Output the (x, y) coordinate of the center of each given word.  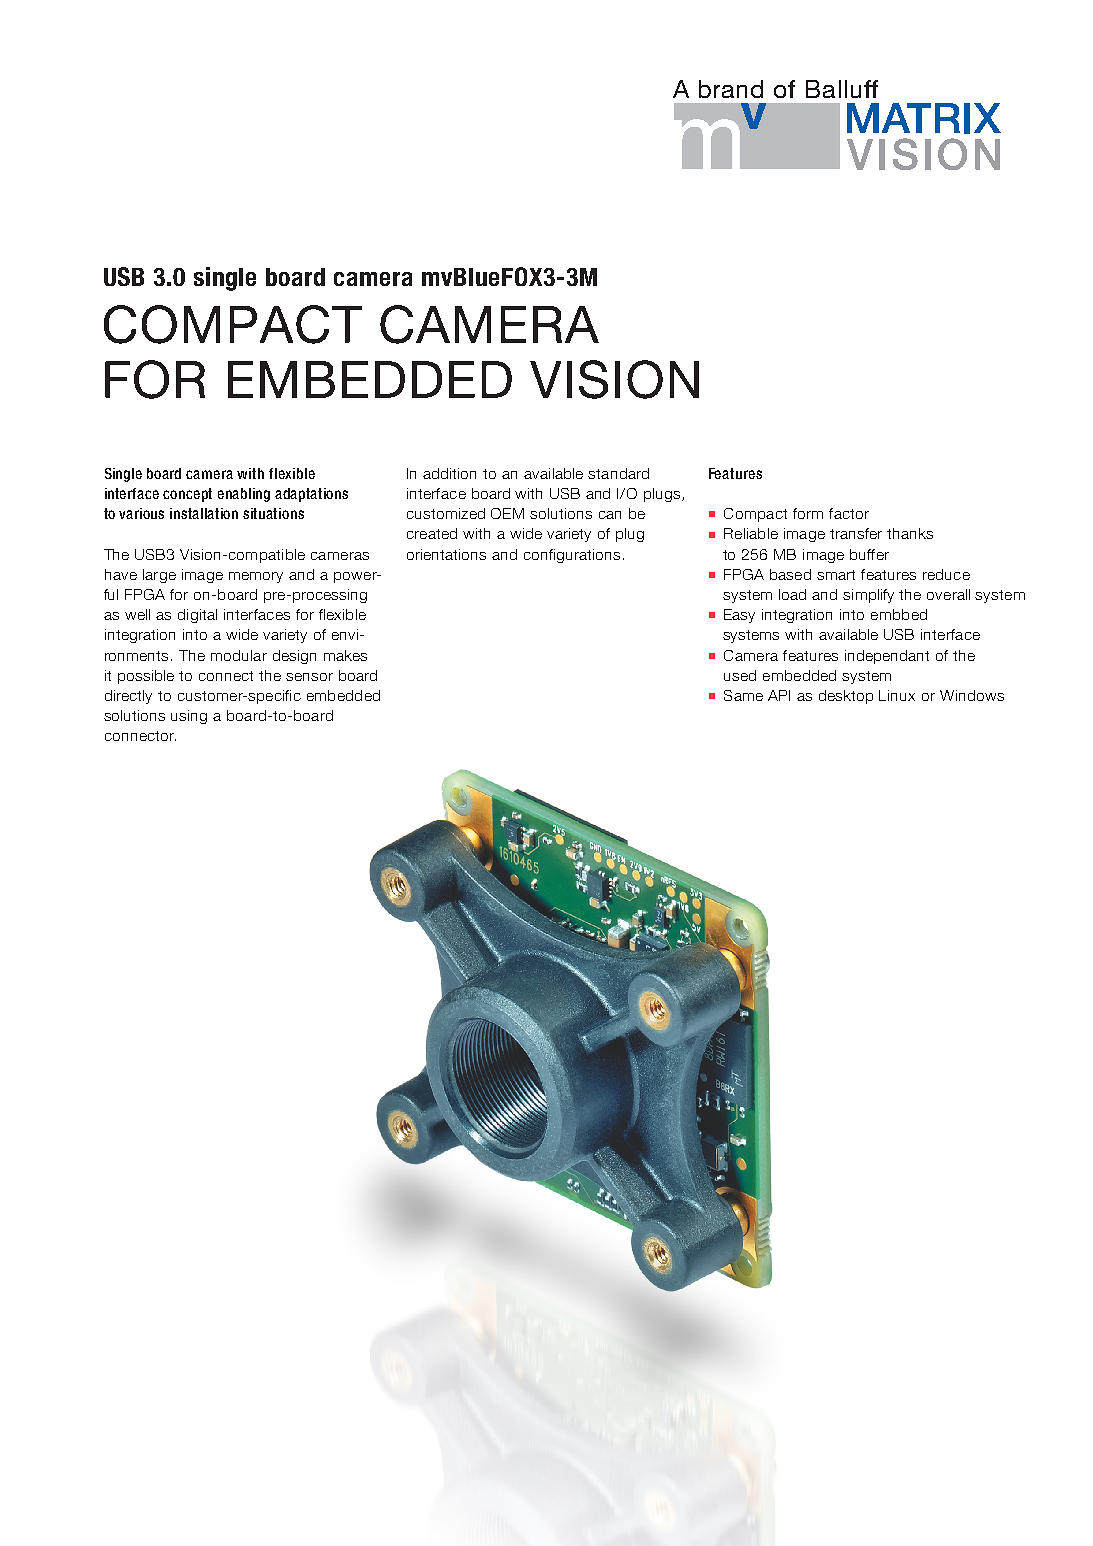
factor (849, 513)
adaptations (311, 495)
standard (618, 473)
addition (449, 473)
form (808, 513)
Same (743, 695)
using (189, 717)
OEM (507, 513)
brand (731, 89)
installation (204, 513)
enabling (244, 495)
